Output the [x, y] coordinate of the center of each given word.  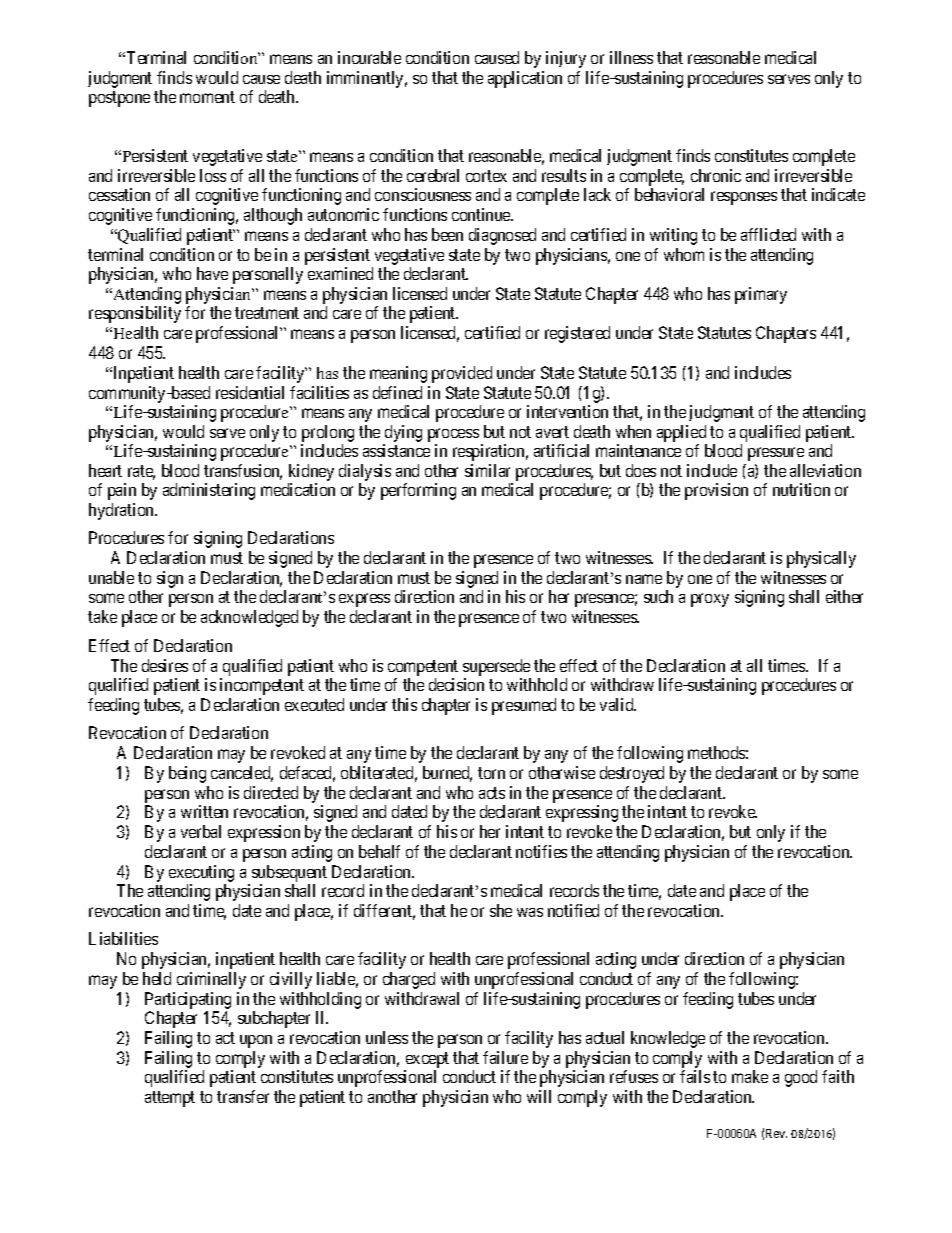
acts [492, 793]
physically [821, 559]
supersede [497, 669]
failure [505, 1057]
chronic [716, 175]
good [801, 1078]
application [525, 79]
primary [761, 295]
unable [111, 577]
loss [213, 175]
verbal [201, 831]
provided [462, 374]
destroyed [632, 774]
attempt [170, 1099]
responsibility [135, 314]
